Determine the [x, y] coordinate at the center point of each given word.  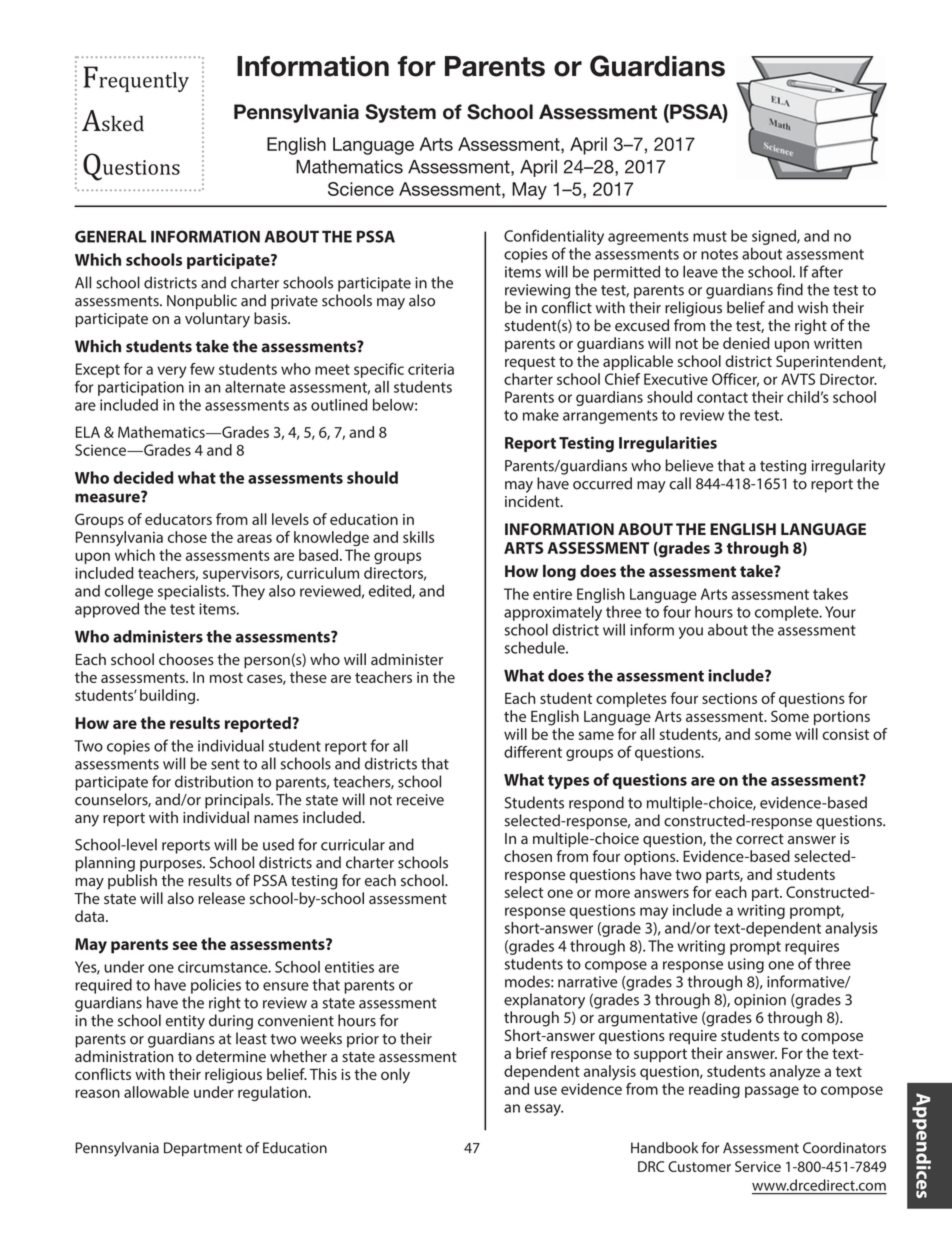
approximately [553, 615]
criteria [431, 369]
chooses [186, 659]
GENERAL [111, 236]
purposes [172, 866]
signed [775, 237]
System [400, 113]
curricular [353, 844]
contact [722, 397]
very [171, 372]
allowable [156, 1092]
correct [760, 839]
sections [729, 698]
